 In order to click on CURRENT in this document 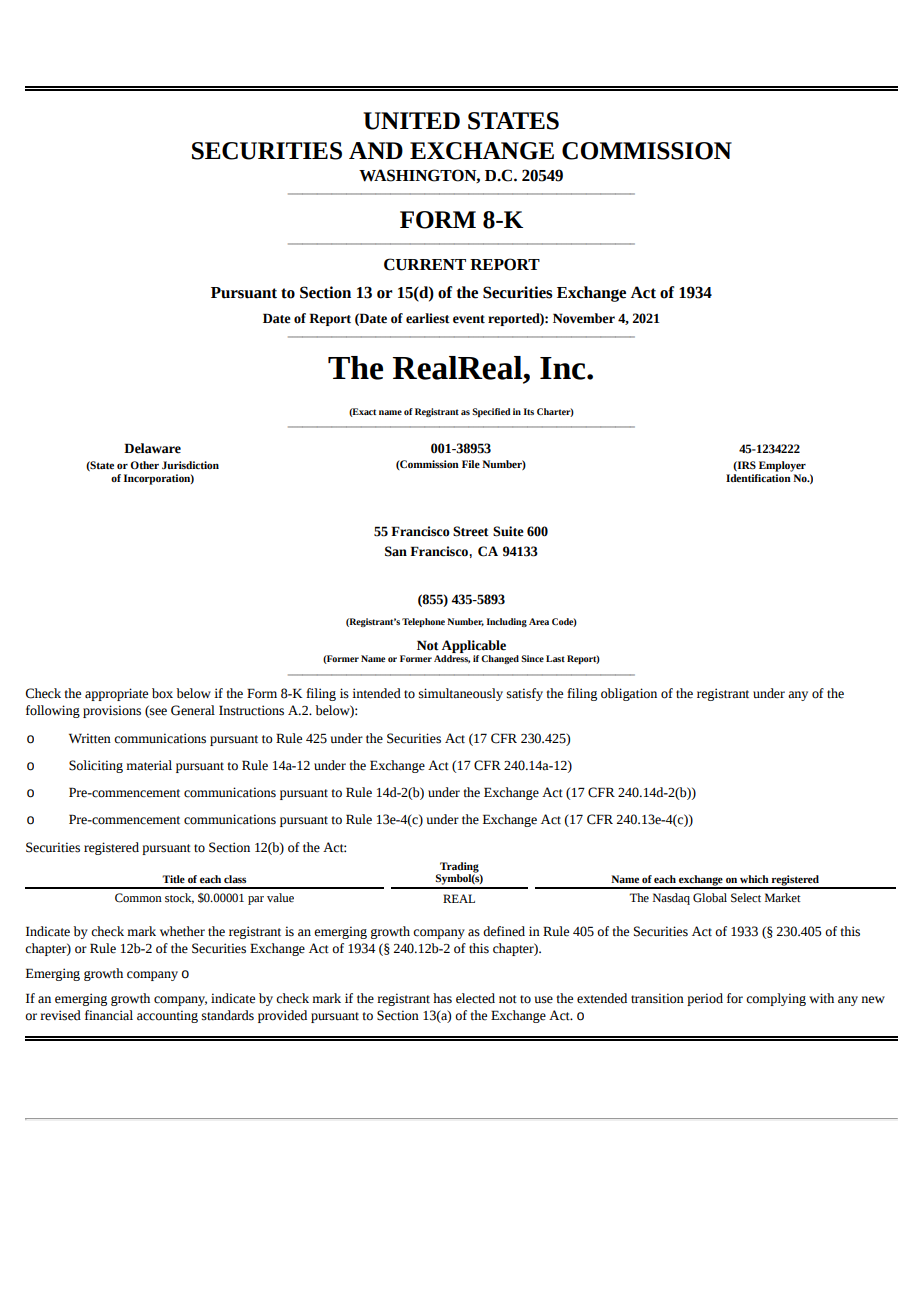, I will do `click(425, 264)`.
